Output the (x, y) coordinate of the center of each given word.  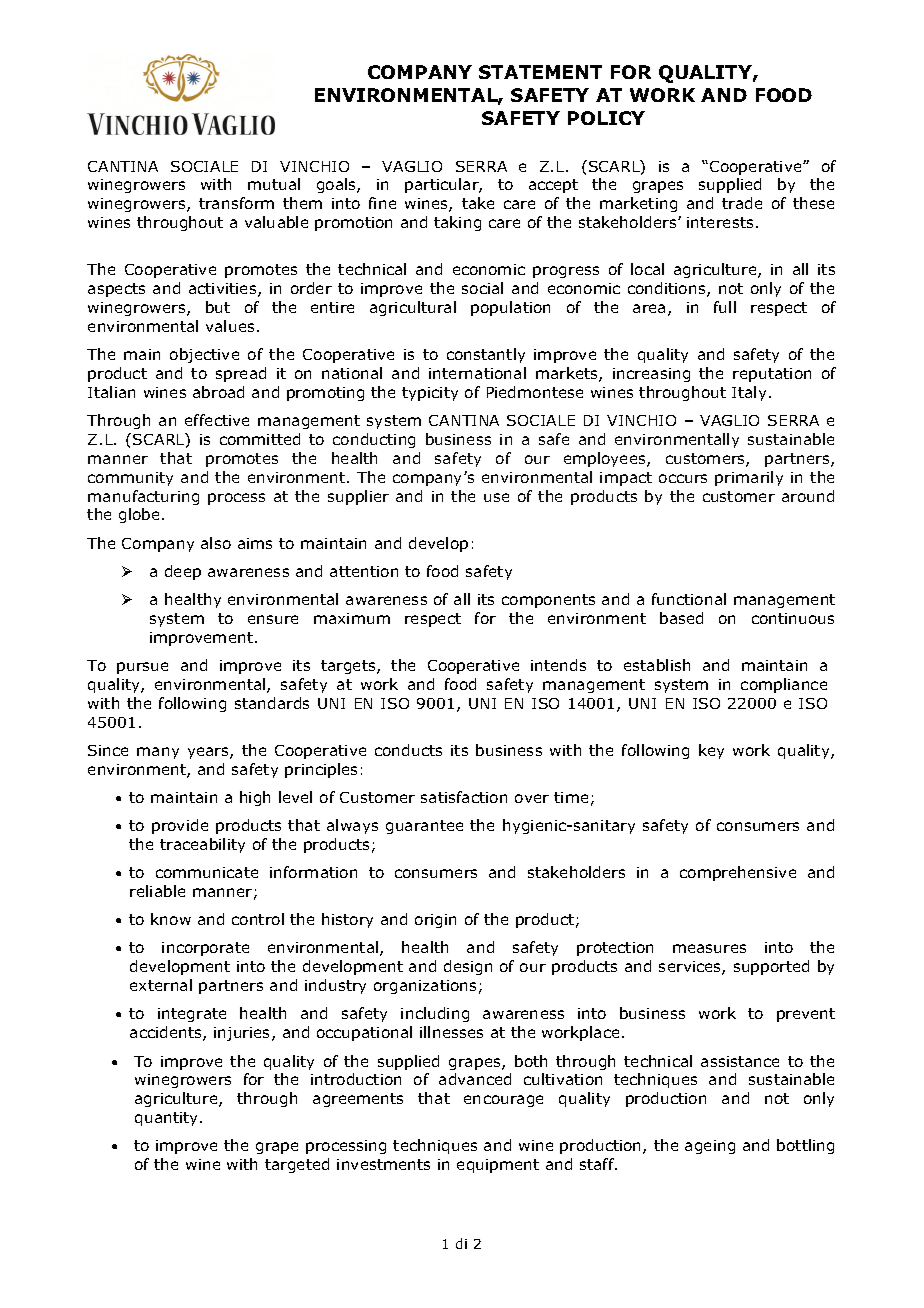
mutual (274, 184)
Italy (749, 393)
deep (183, 572)
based (681, 618)
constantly (486, 355)
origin (435, 921)
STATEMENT (540, 72)
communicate (207, 872)
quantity (168, 1119)
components (548, 601)
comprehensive (738, 873)
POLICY (606, 118)
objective (204, 355)
